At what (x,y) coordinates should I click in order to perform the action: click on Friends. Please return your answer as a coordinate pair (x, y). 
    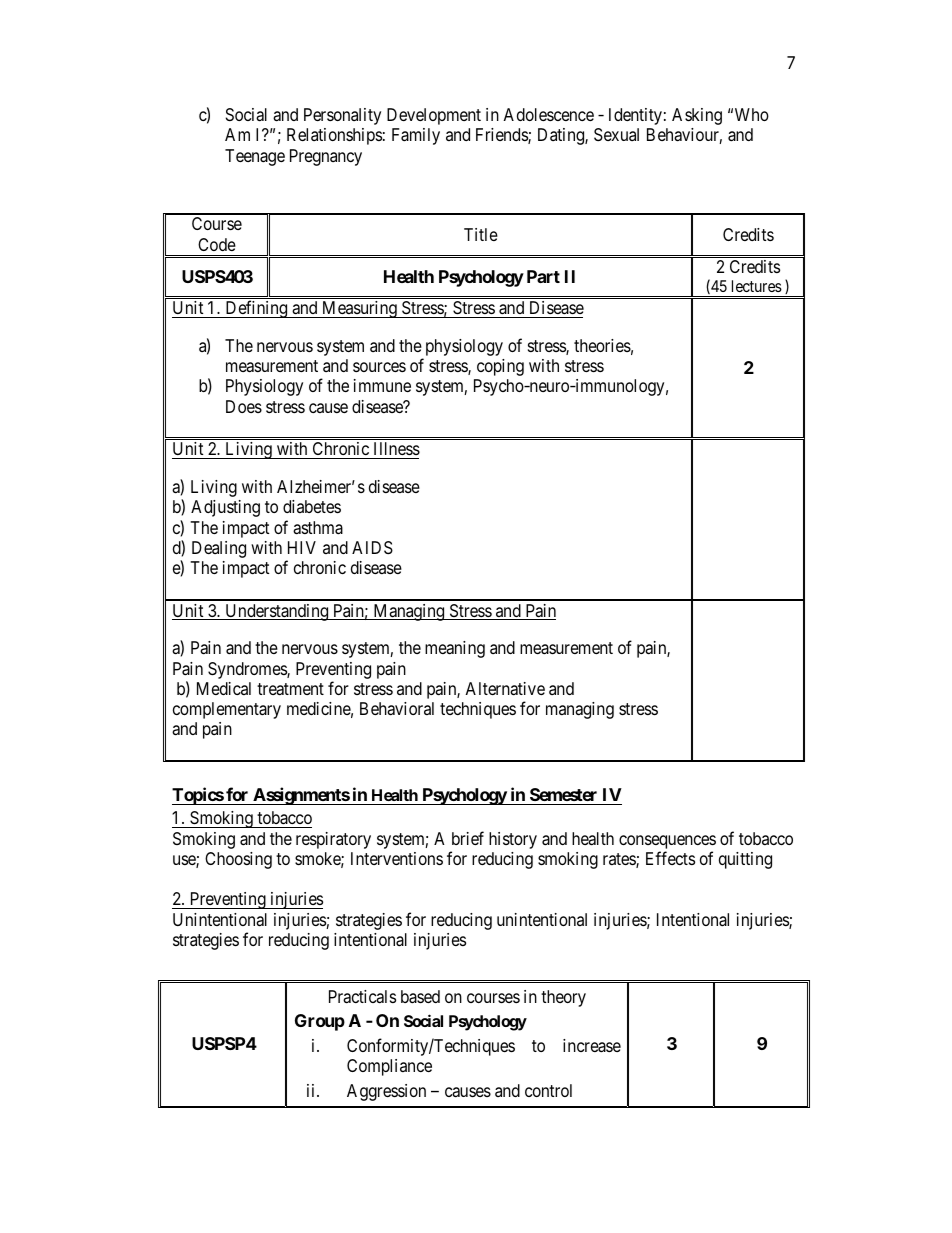
    Looking at the image, I should click on (502, 136).
